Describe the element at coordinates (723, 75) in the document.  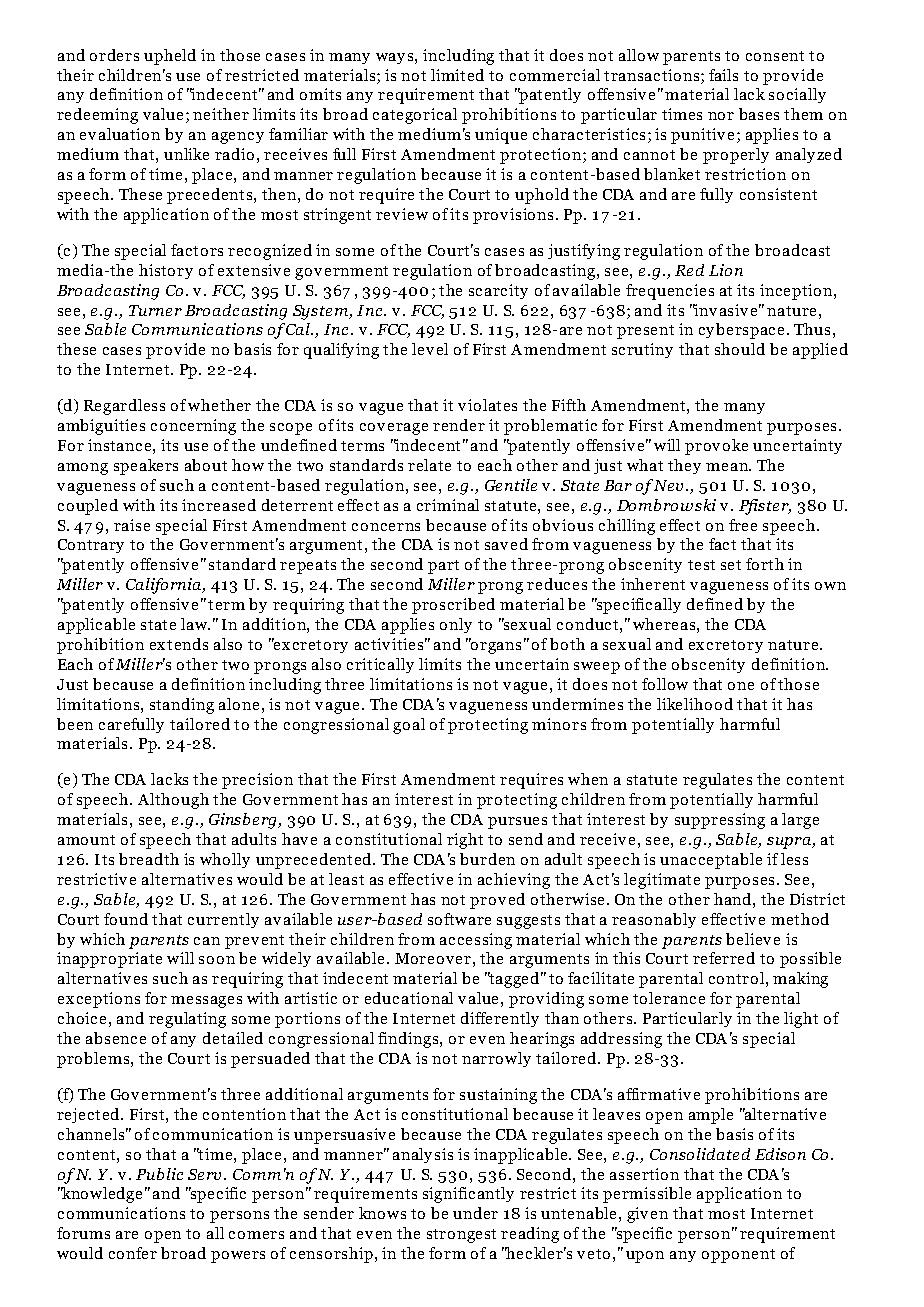
I see `fails` at that location.
